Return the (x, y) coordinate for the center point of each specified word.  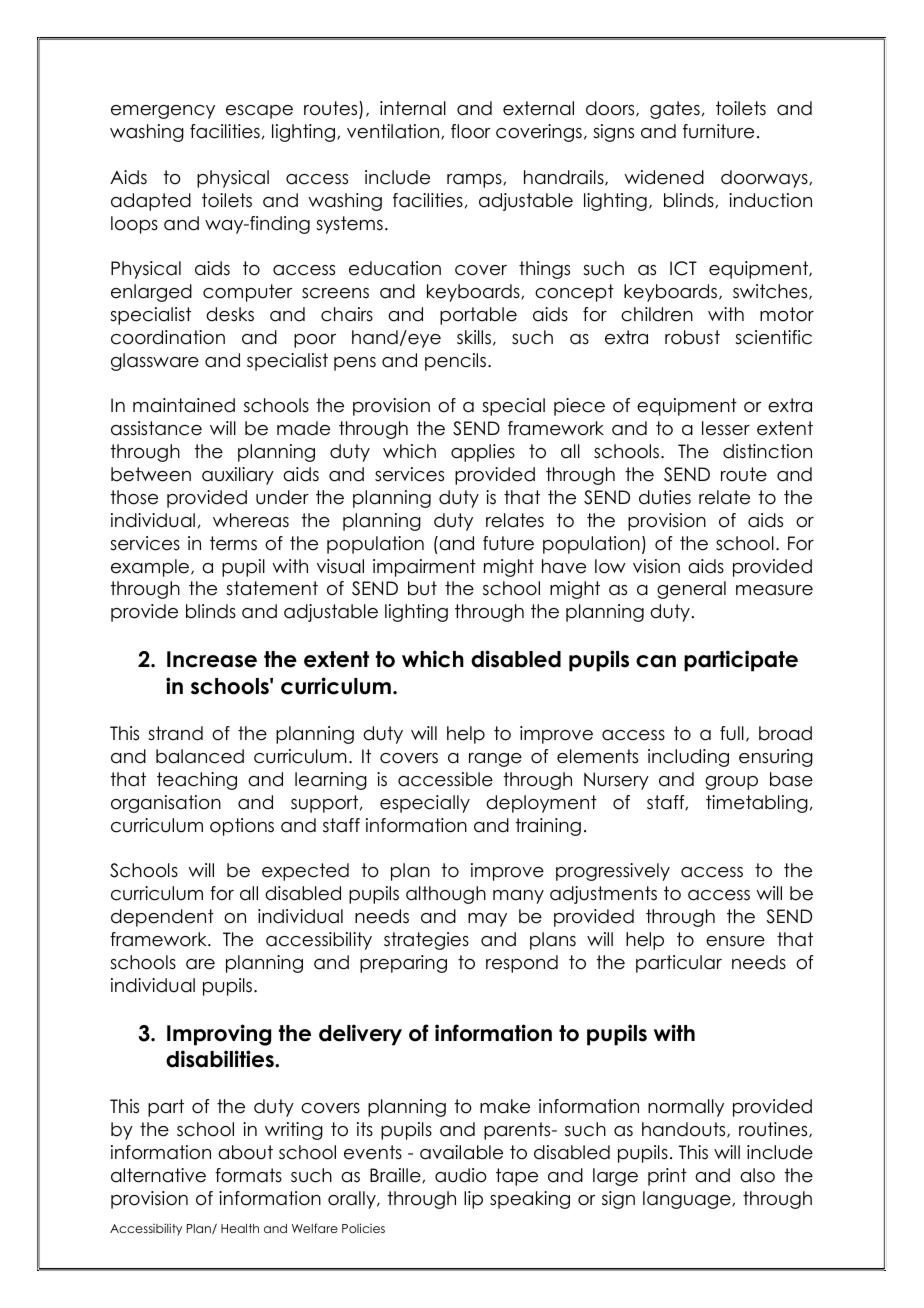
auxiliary (238, 476)
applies (483, 453)
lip (473, 1200)
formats (248, 1175)
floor (471, 131)
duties (665, 497)
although (446, 895)
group (731, 783)
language (688, 1200)
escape (259, 112)
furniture (718, 131)
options (242, 827)
